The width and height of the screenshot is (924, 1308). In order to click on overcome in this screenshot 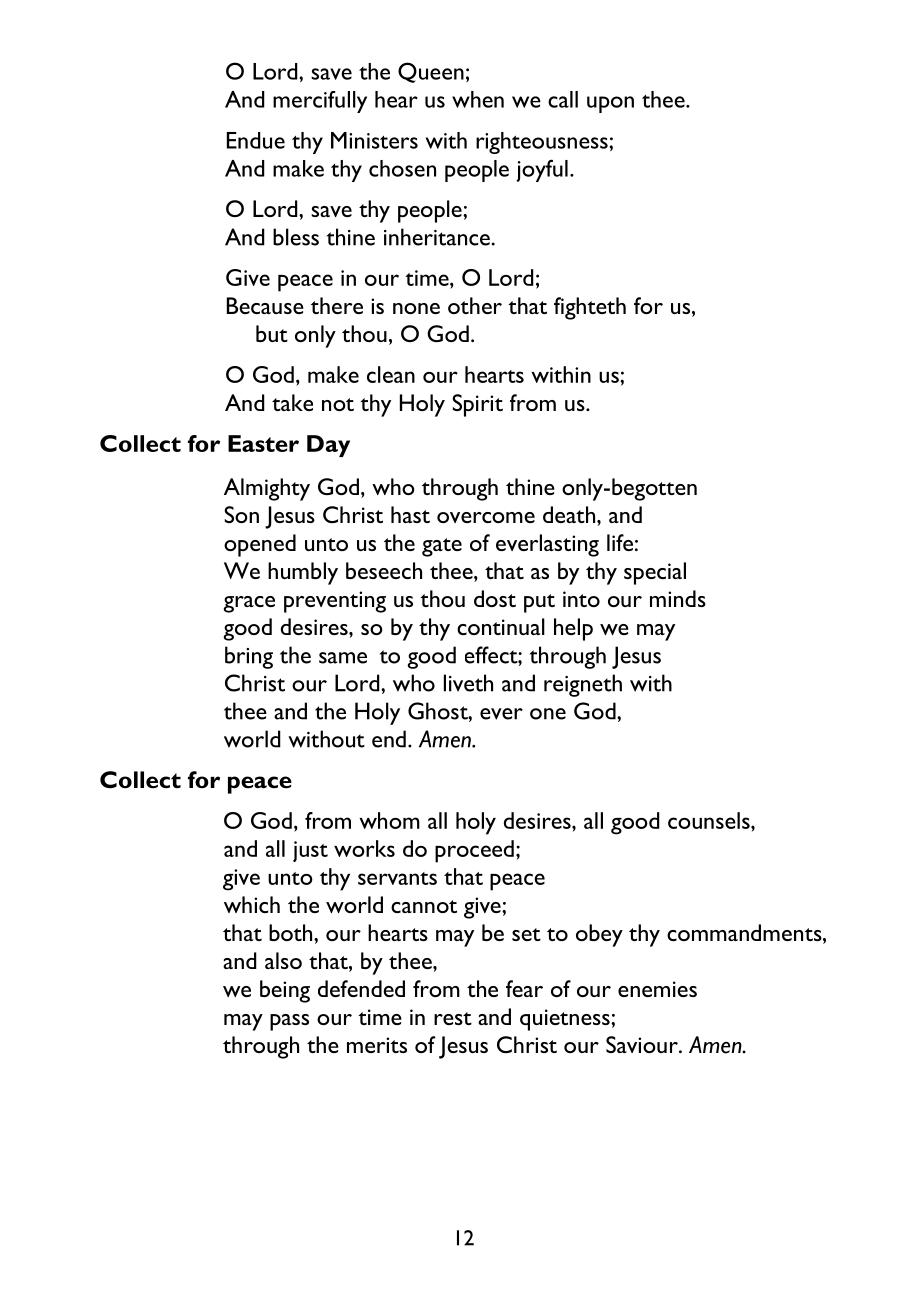, I will do `click(486, 517)`.
